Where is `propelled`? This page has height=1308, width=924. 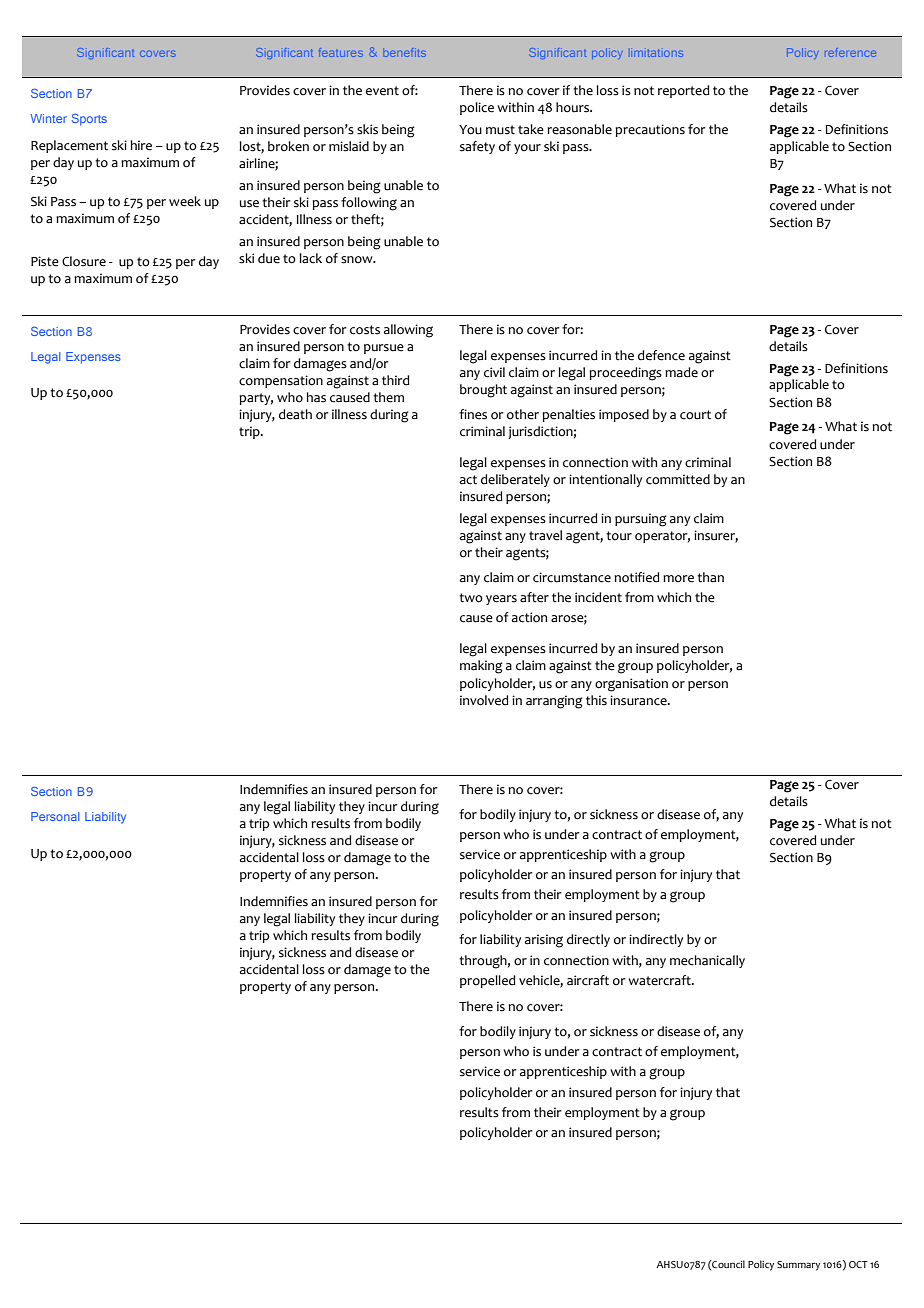
propelled is located at coordinates (488, 981).
